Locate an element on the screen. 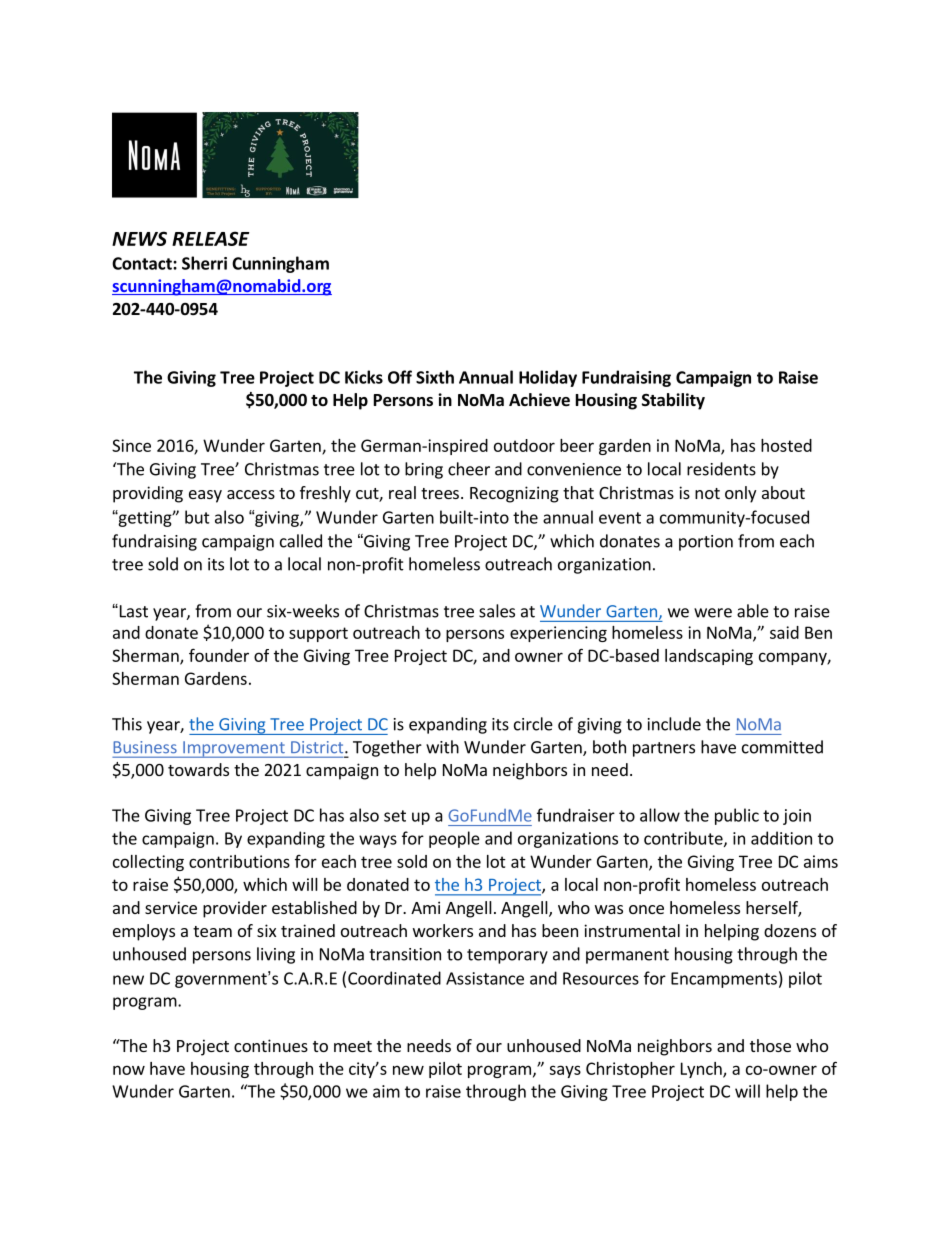 The width and height of the screenshot is (952, 1233). Sherri is located at coordinates (204, 263).
